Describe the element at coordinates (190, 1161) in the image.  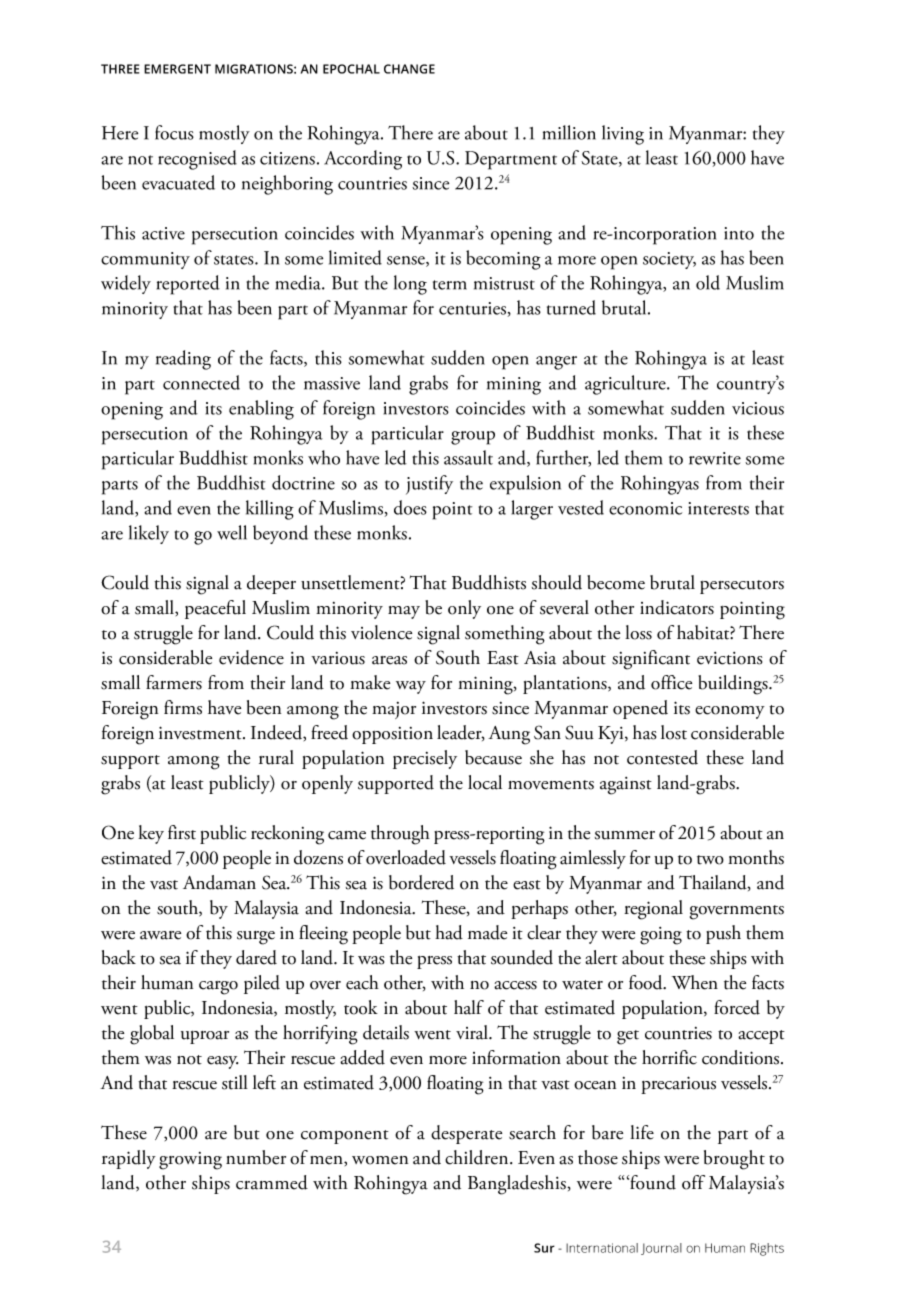
I see `growing` at that location.
